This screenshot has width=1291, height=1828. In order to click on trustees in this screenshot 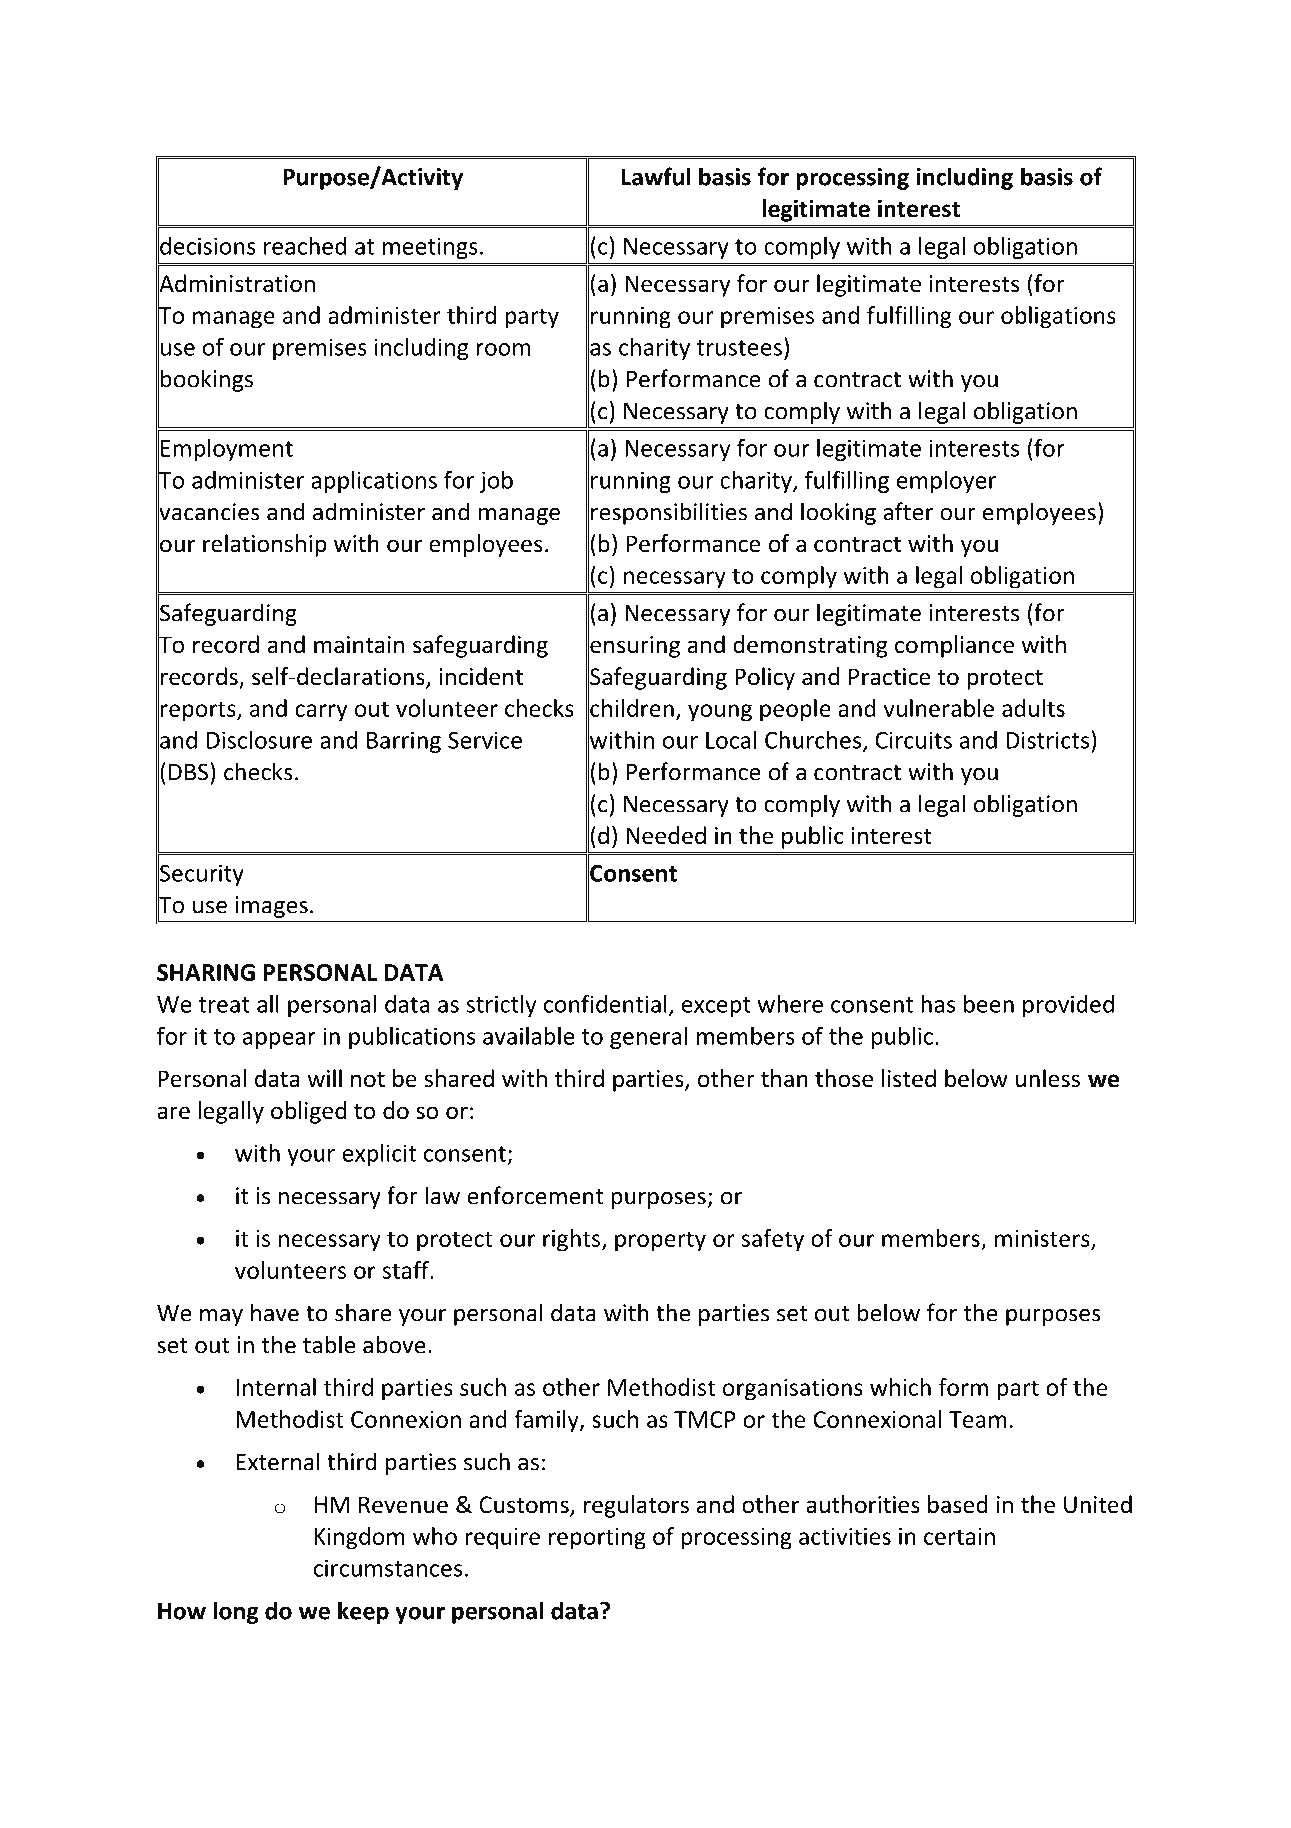, I will do `click(739, 348)`.
